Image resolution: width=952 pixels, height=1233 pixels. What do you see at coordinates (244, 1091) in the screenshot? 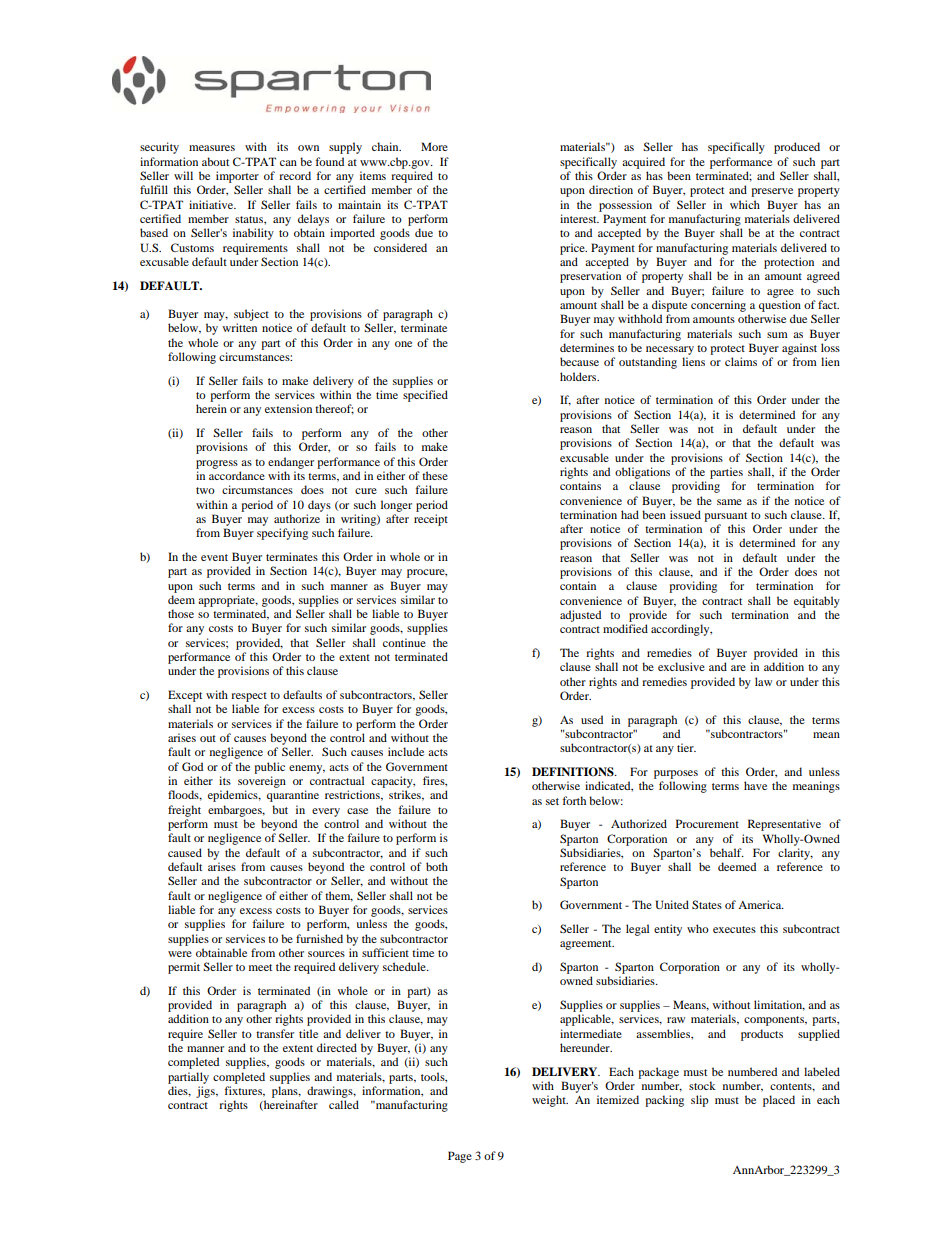
I see `fixtures` at bounding box center [244, 1091].
